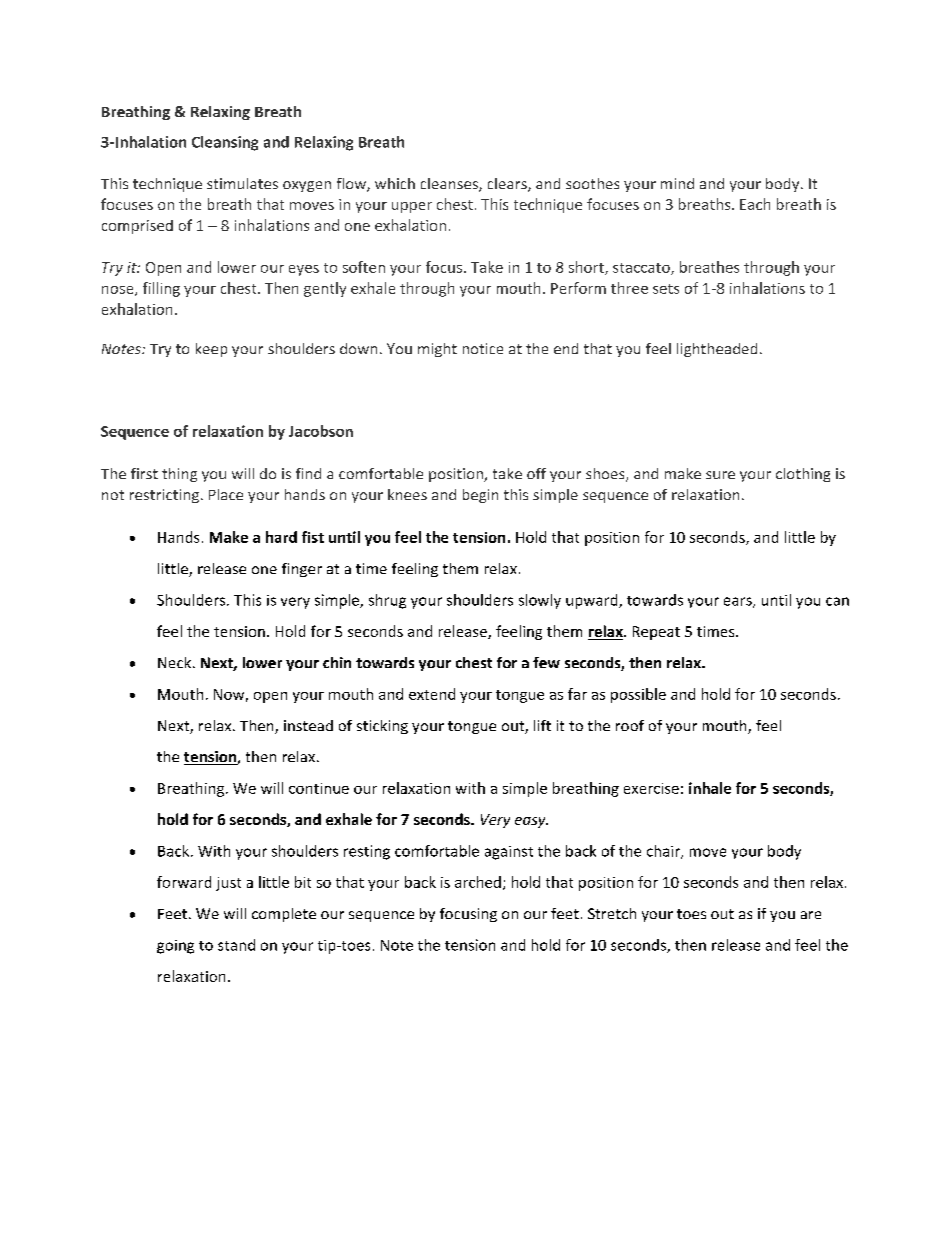 Image resolution: width=952 pixels, height=1233 pixels. Describe the element at coordinates (176, 662) in the document. I see `Neck` at that location.
